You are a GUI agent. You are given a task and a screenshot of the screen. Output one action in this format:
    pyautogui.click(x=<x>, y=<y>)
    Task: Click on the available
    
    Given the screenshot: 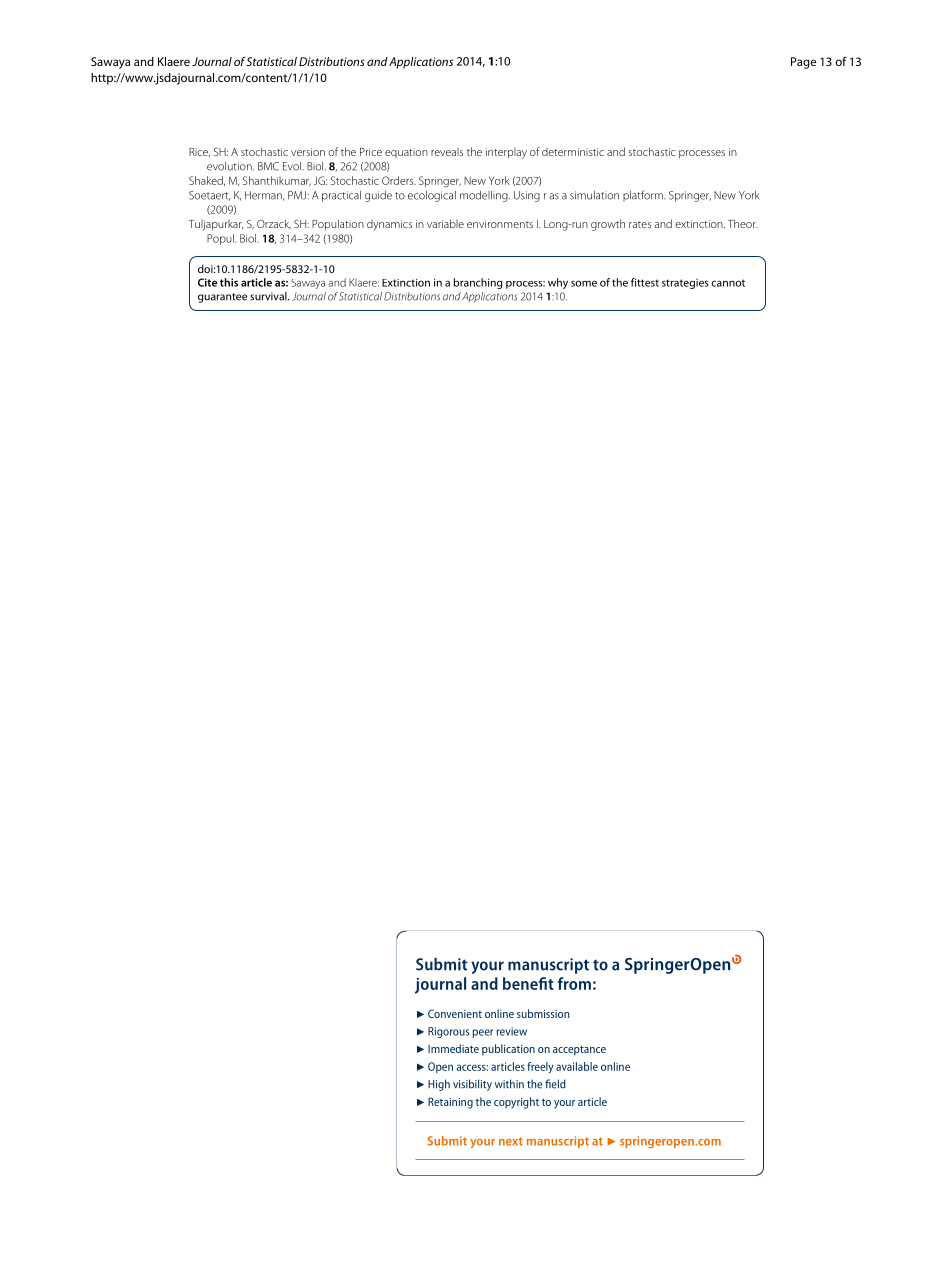 What is the action you would take?
    pyautogui.click(x=577, y=1066)
